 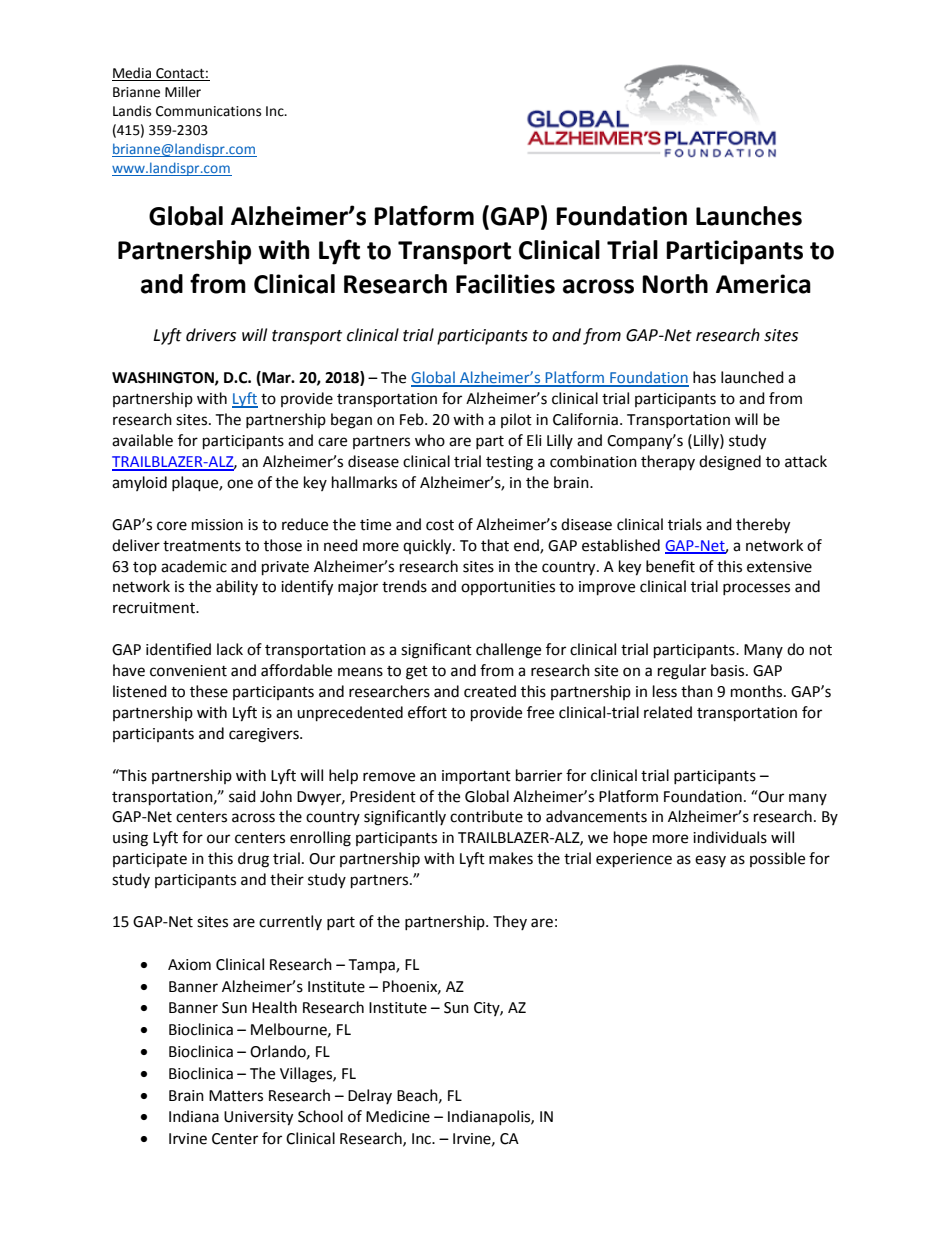 I want to click on Matters, so click(x=236, y=1096).
